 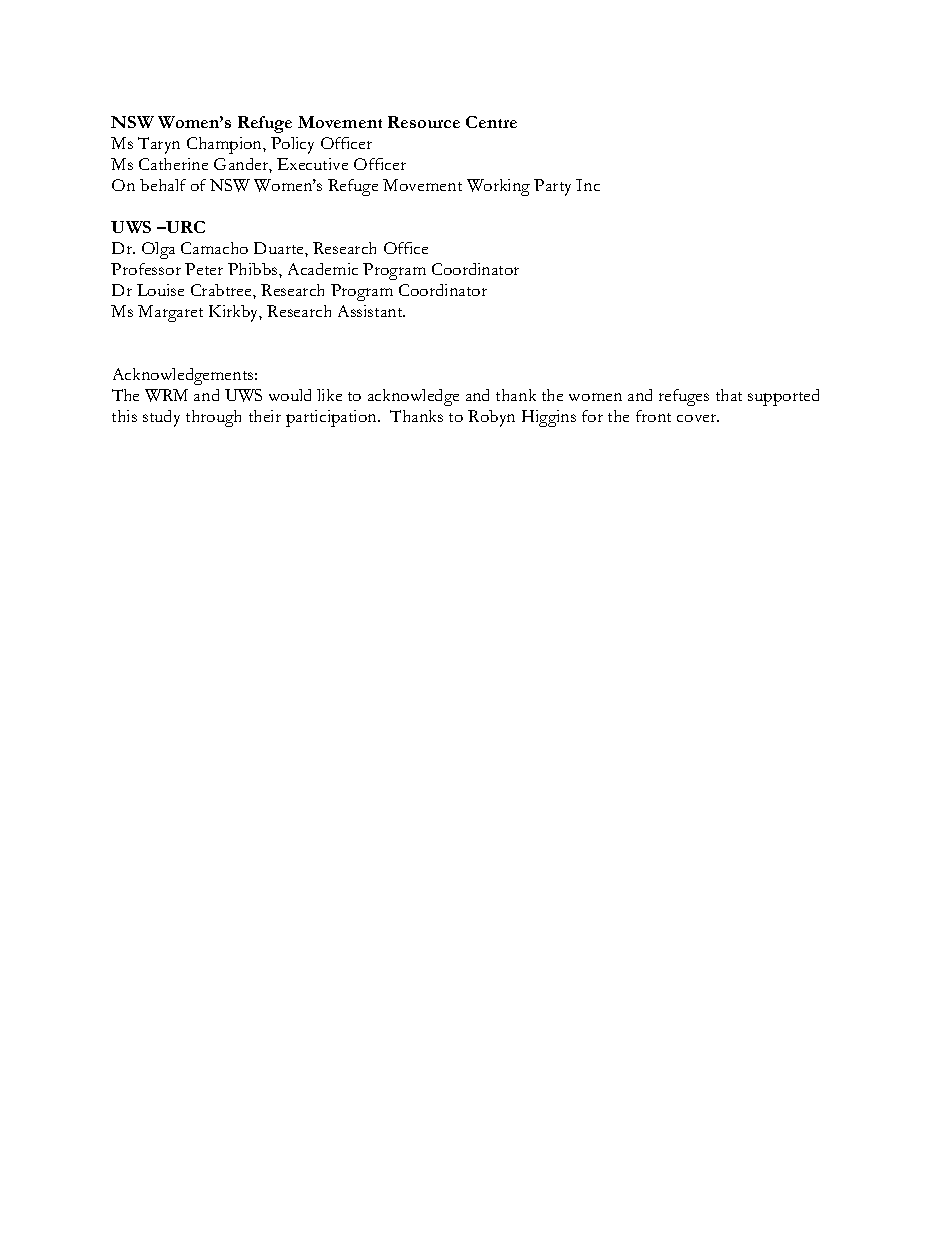 I want to click on Policy, so click(x=292, y=145).
